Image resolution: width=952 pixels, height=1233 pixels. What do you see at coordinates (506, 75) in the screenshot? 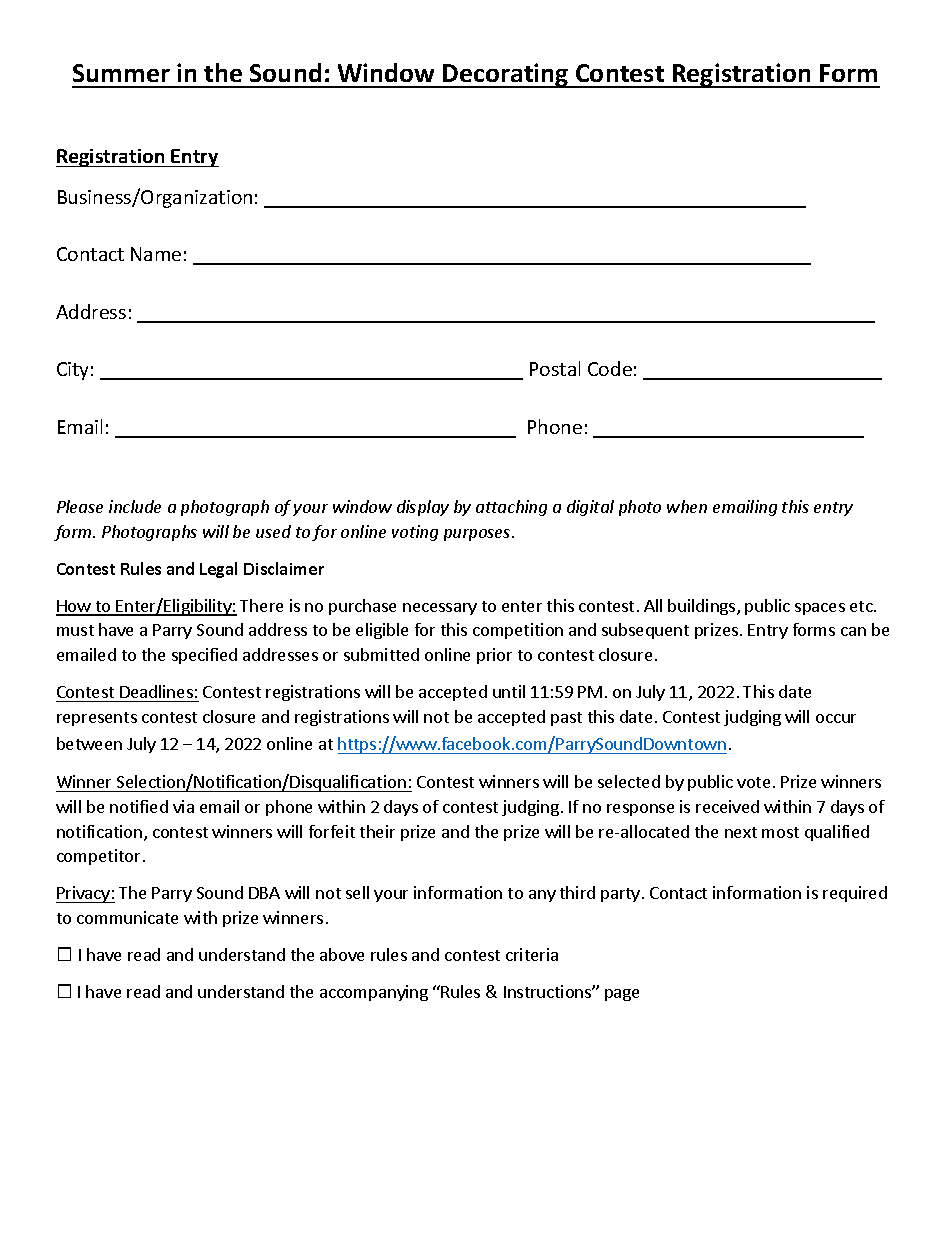
I see `Decorating` at bounding box center [506, 75].
